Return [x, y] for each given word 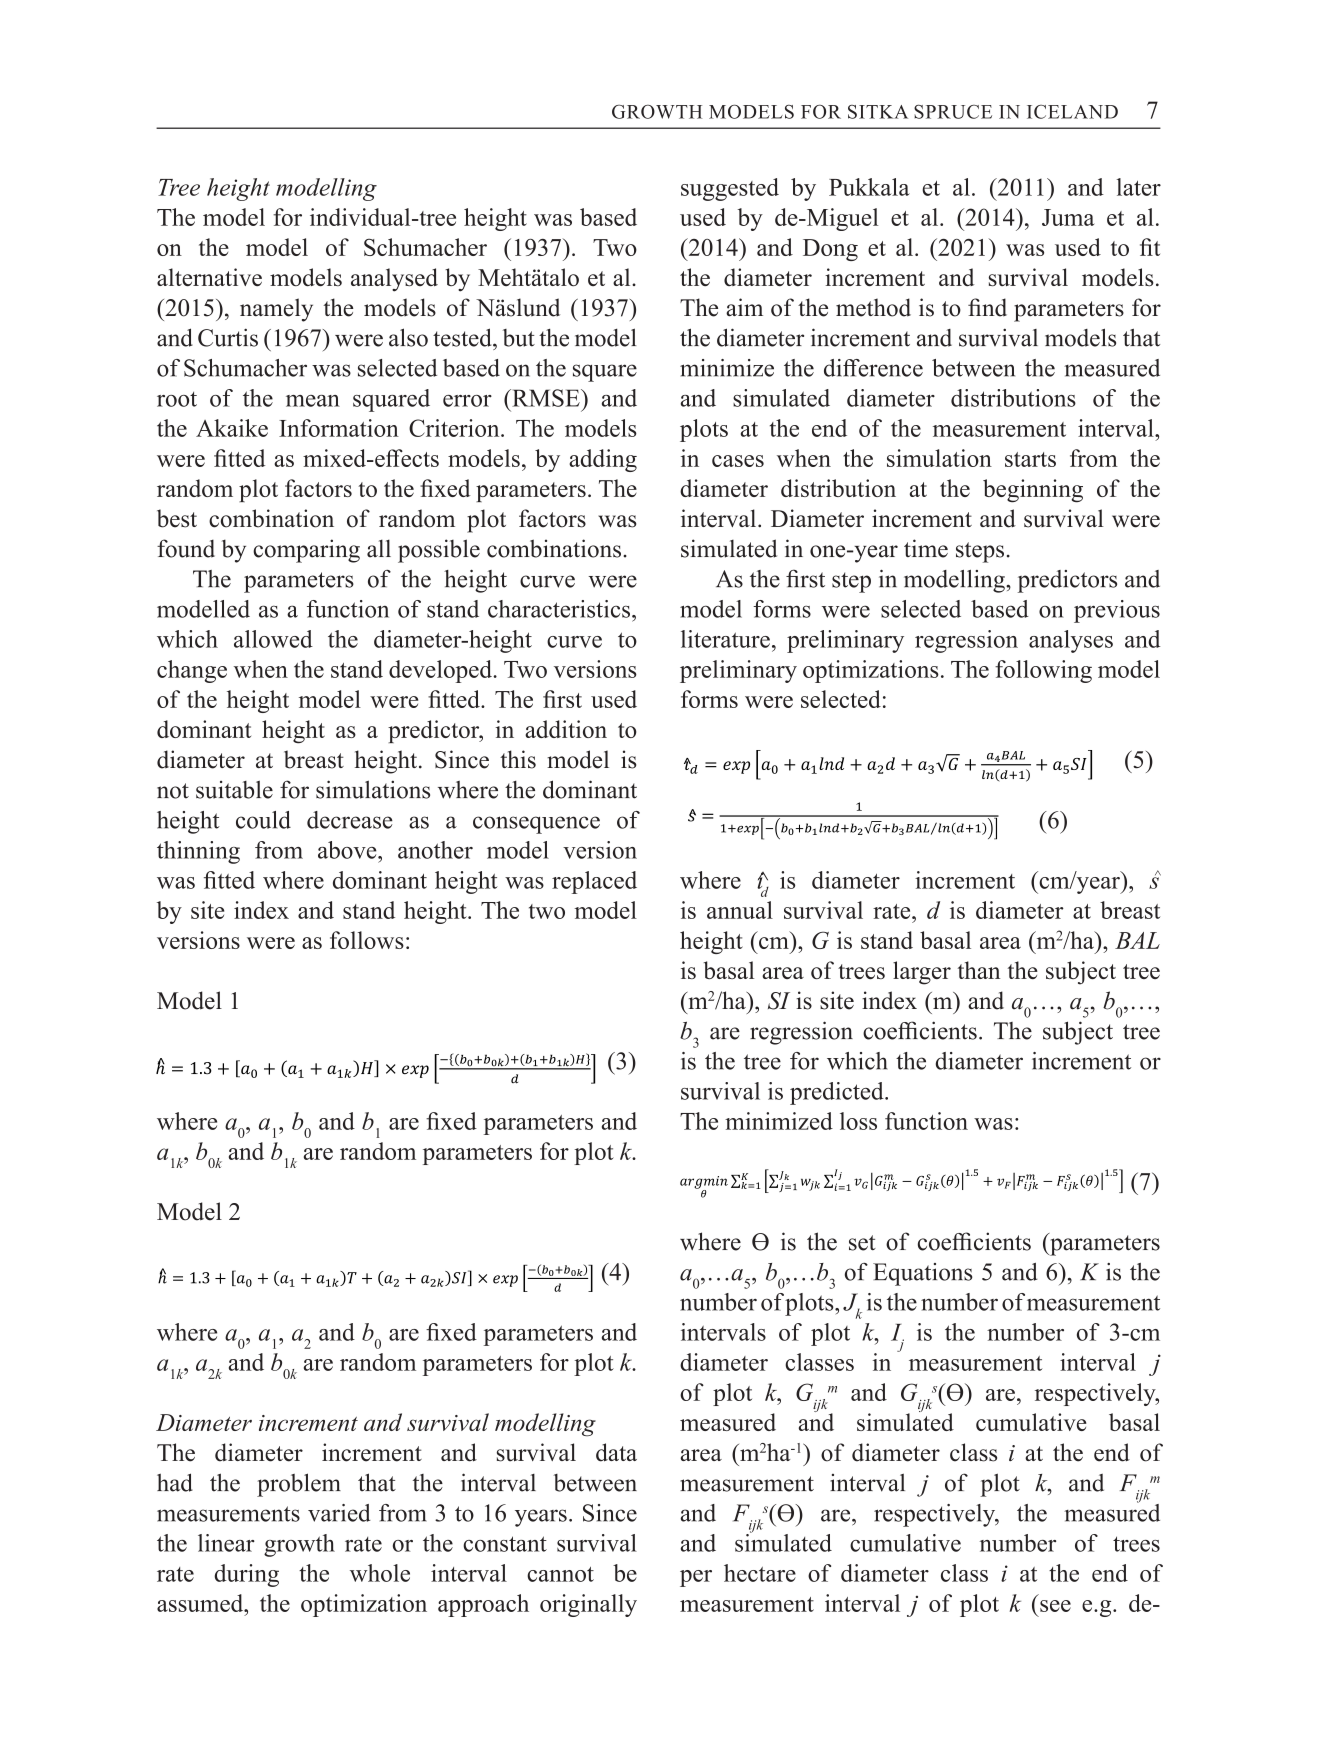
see [1055, 1606]
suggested [730, 189]
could [263, 820]
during [246, 1575]
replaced [594, 882]
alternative [209, 277]
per [696, 1578]
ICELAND [1072, 112]
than [979, 970]
